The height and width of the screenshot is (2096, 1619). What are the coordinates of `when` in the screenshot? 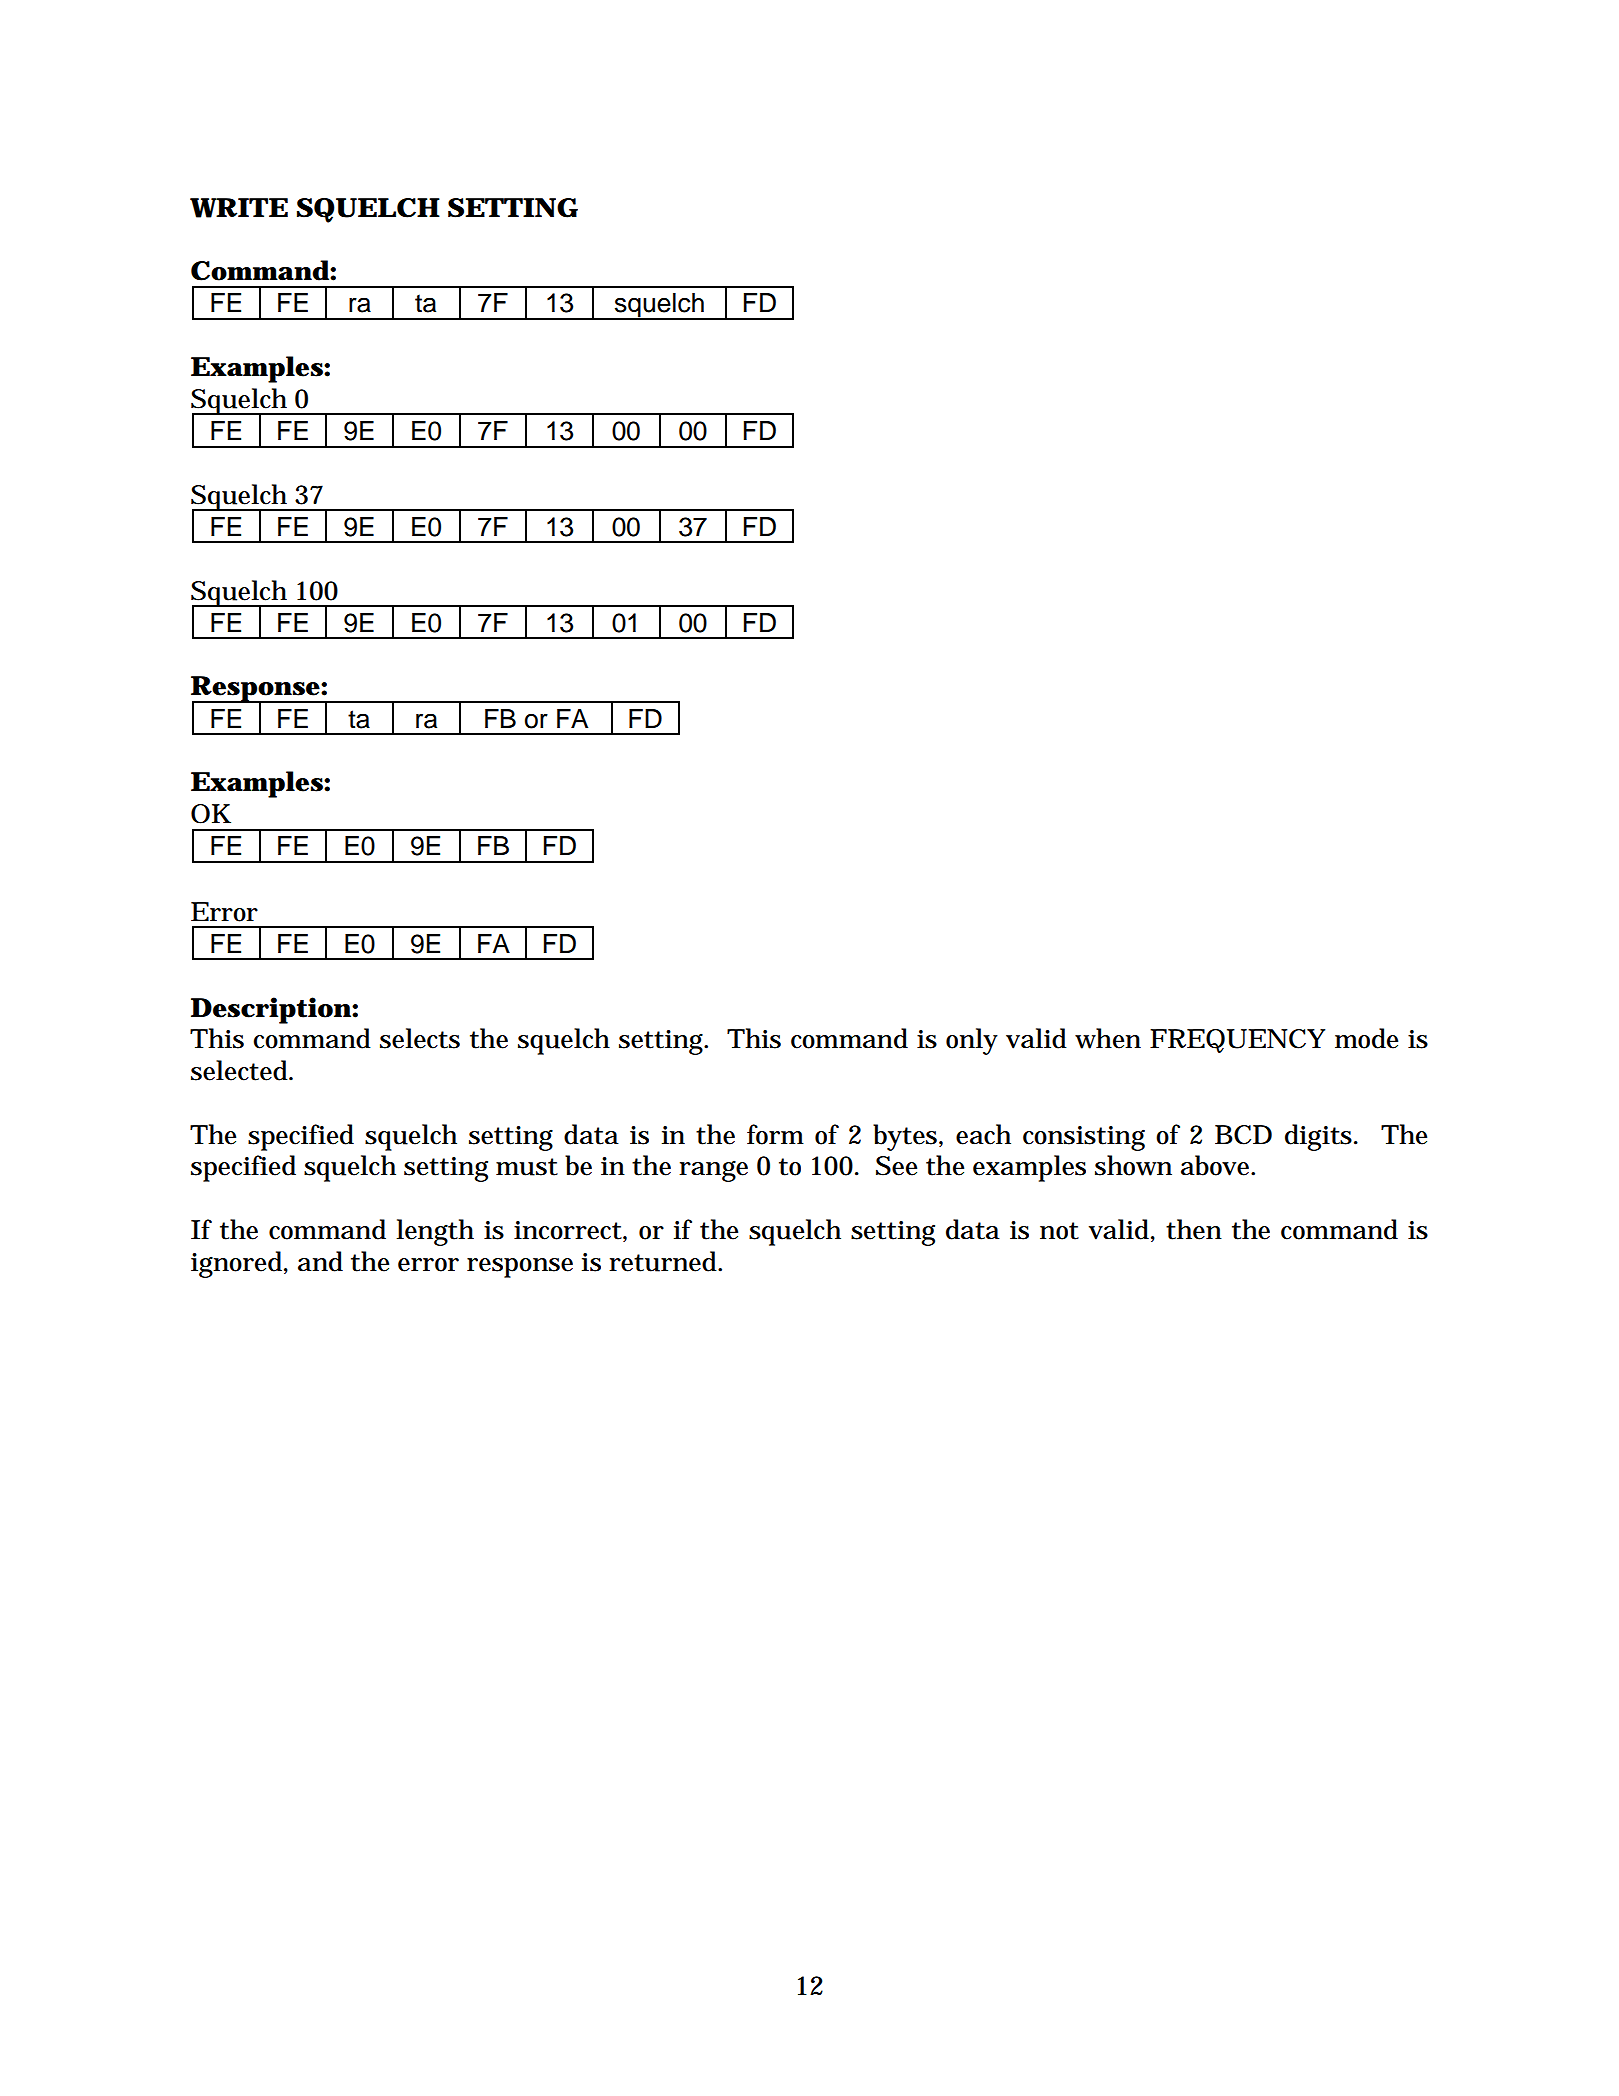 It's located at (1108, 1038).
